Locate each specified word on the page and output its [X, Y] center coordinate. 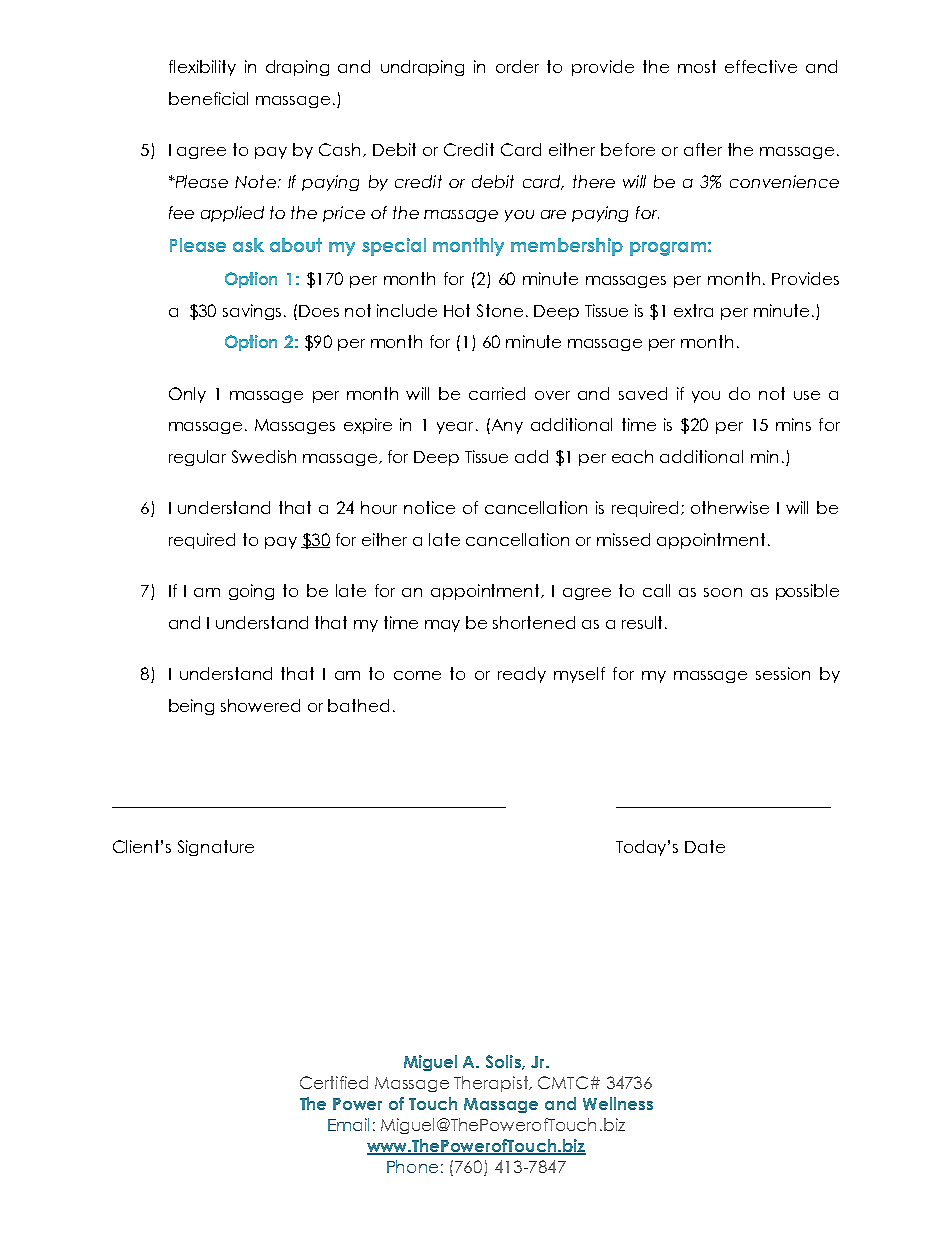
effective [761, 66]
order [517, 66]
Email [348, 1124]
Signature [216, 848]
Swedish [264, 456]
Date [705, 846]
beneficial [208, 98]
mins [793, 424]
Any [506, 426]
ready [522, 675]
